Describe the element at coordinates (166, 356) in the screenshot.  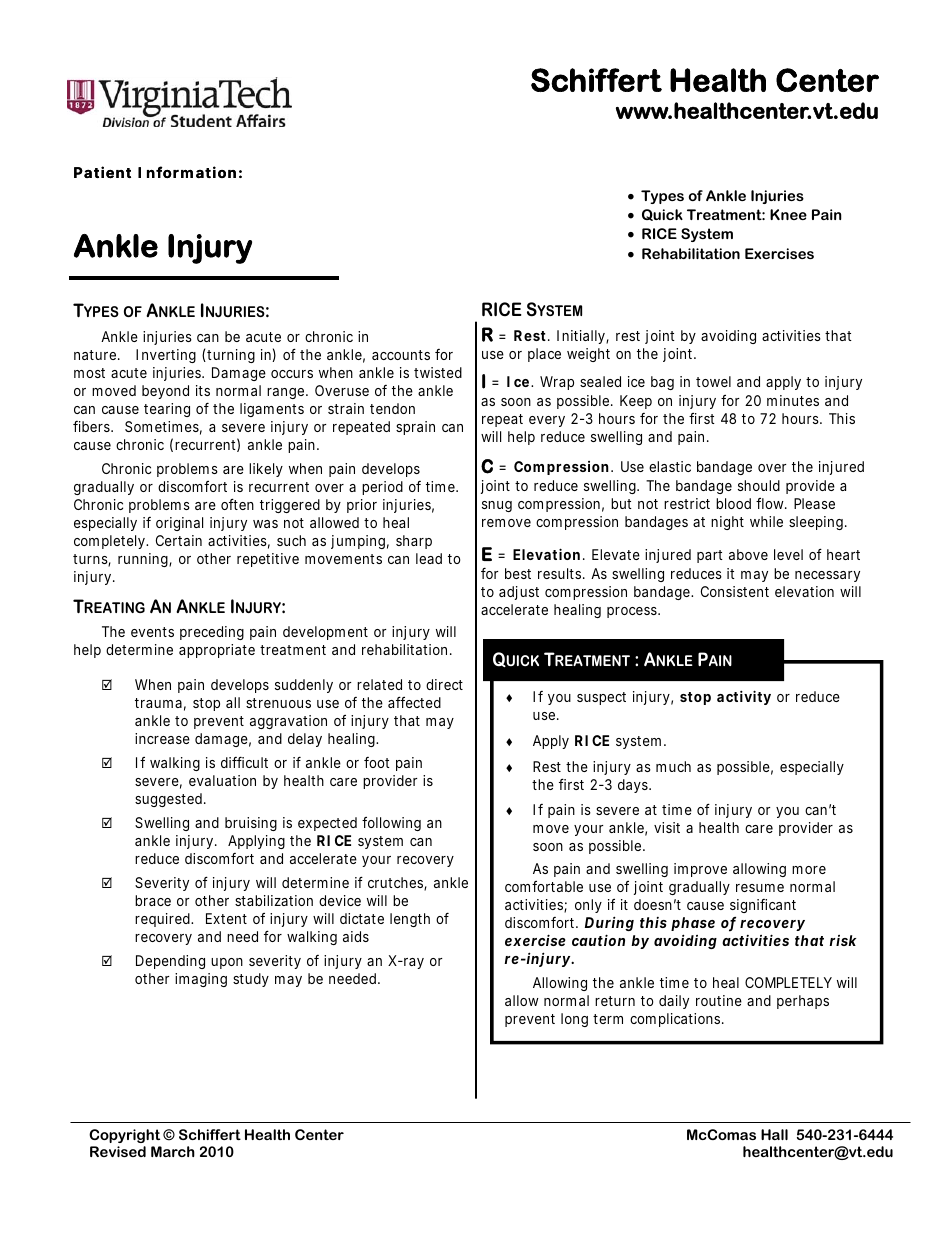
I see `Inverting` at that location.
